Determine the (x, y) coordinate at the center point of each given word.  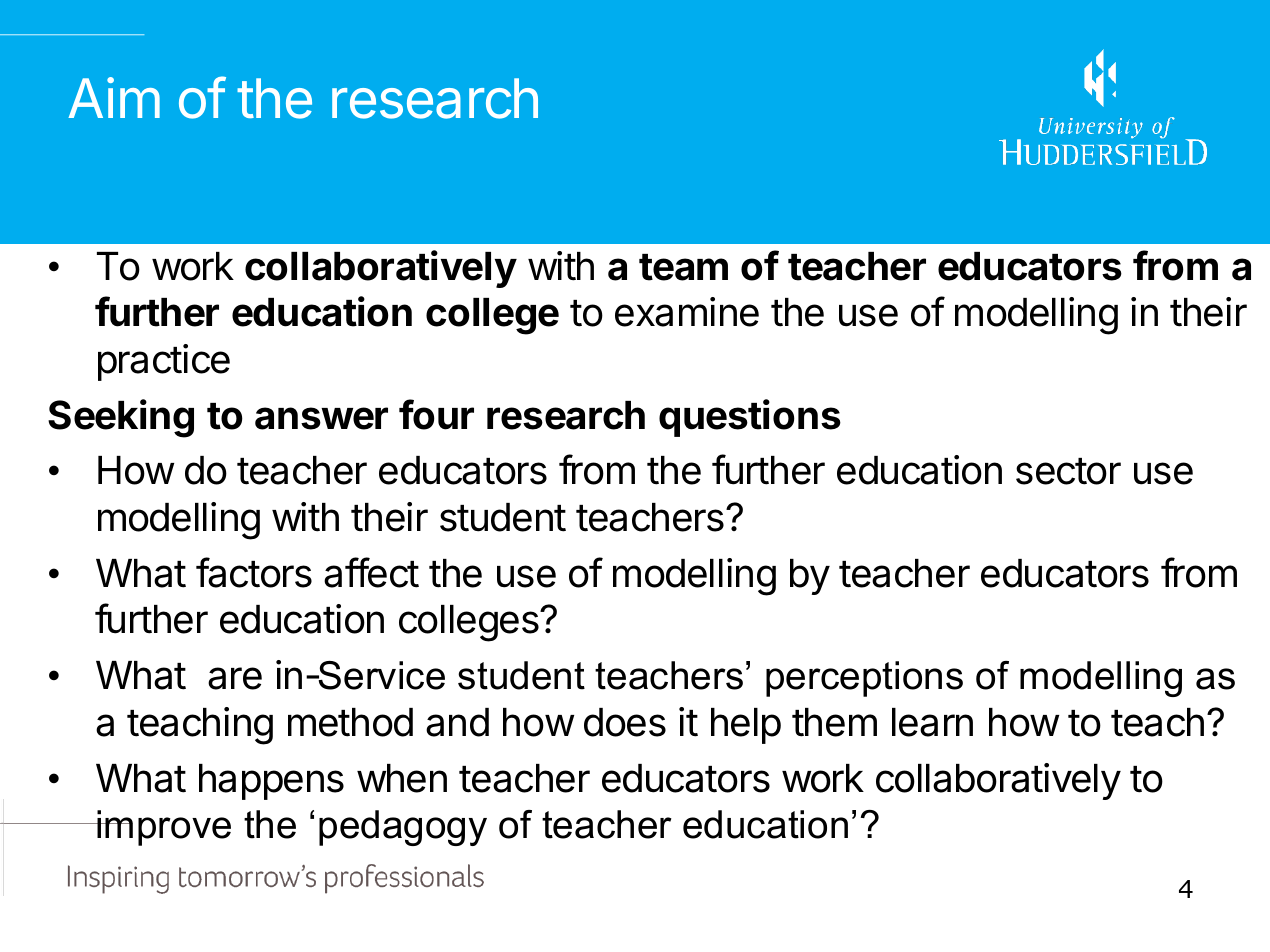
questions (750, 418)
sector (1068, 471)
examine (687, 312)
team (683, 267)
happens (271, 782)
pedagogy (403, 828)
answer (321, 418)
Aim (114, 97)
